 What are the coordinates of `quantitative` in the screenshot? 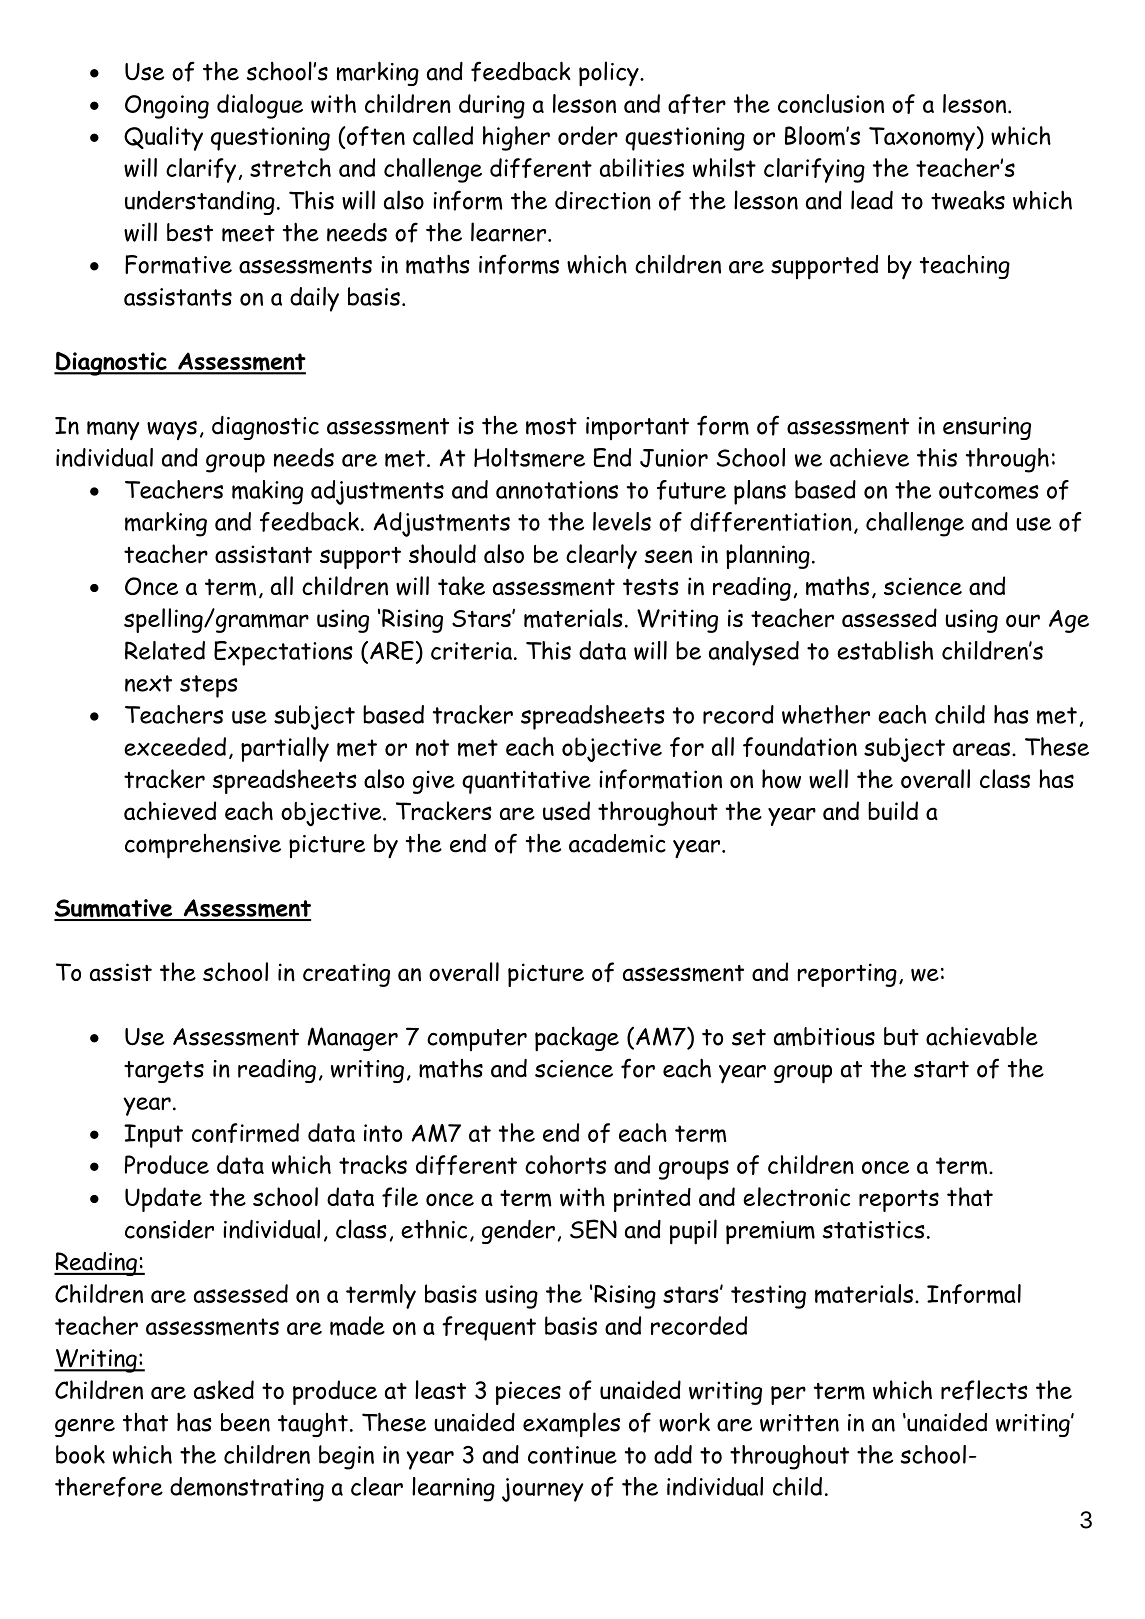 It's located at (526, 782).
